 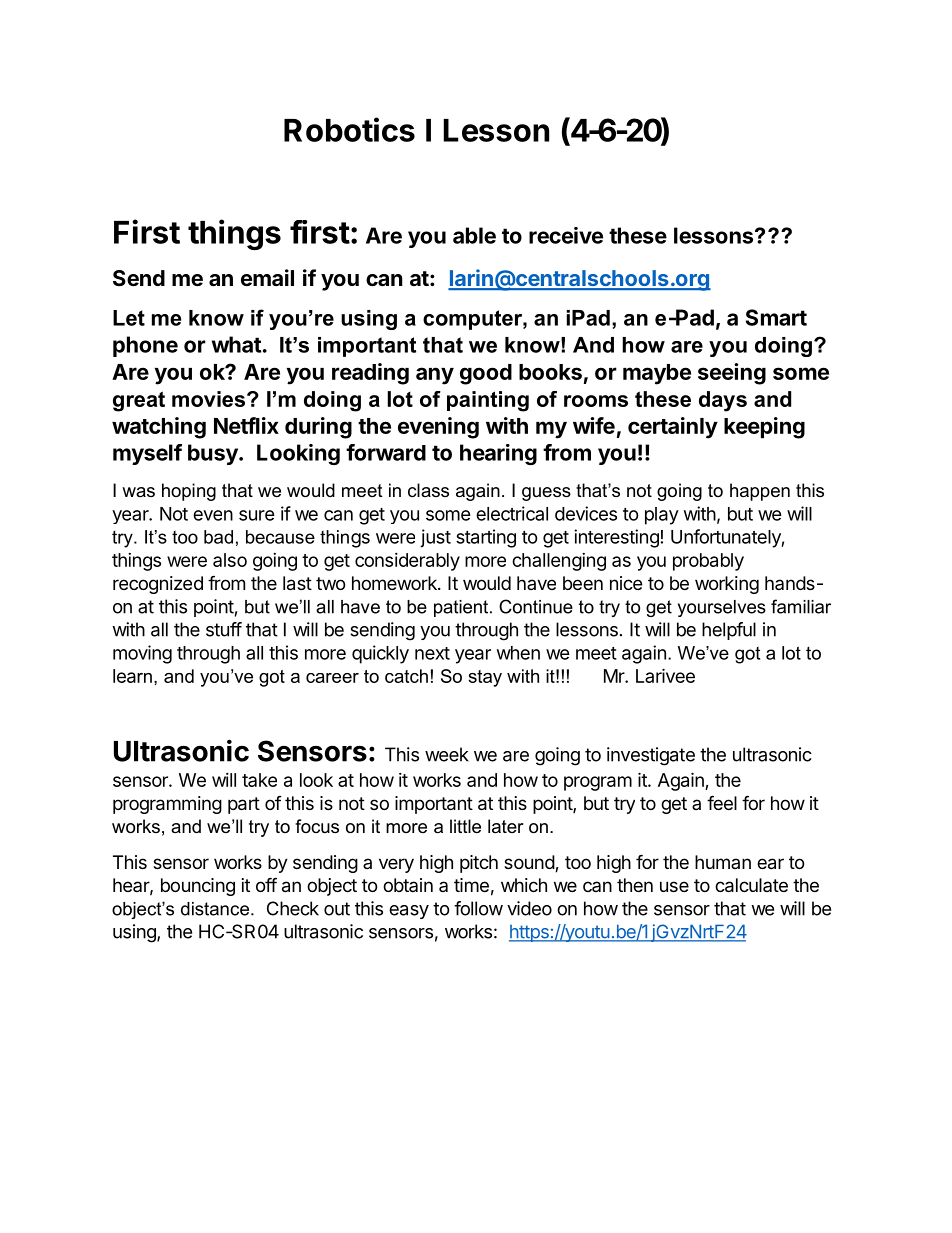 What do you see at coordinates (651, 756) in the document?
I see `investigate` at bounding box center [651, 756].
